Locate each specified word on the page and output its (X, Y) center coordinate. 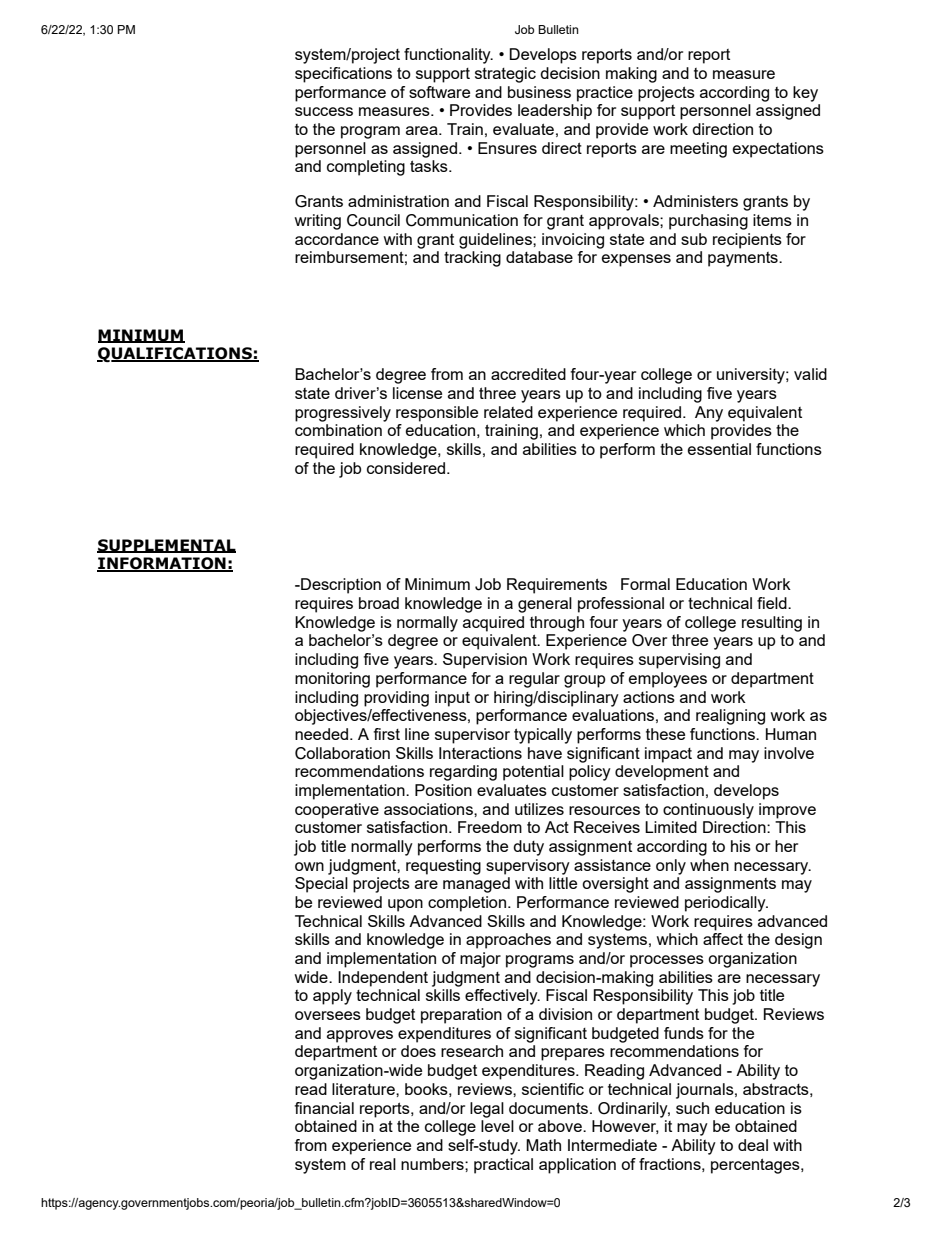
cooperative (337, 811)
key (805, 94)
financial (324, 1108)
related (508, 412)
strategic (505, 75)
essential (719, 449)
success (324, 111)
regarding (463, 773)
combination (338, 430)
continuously (708, 811)
